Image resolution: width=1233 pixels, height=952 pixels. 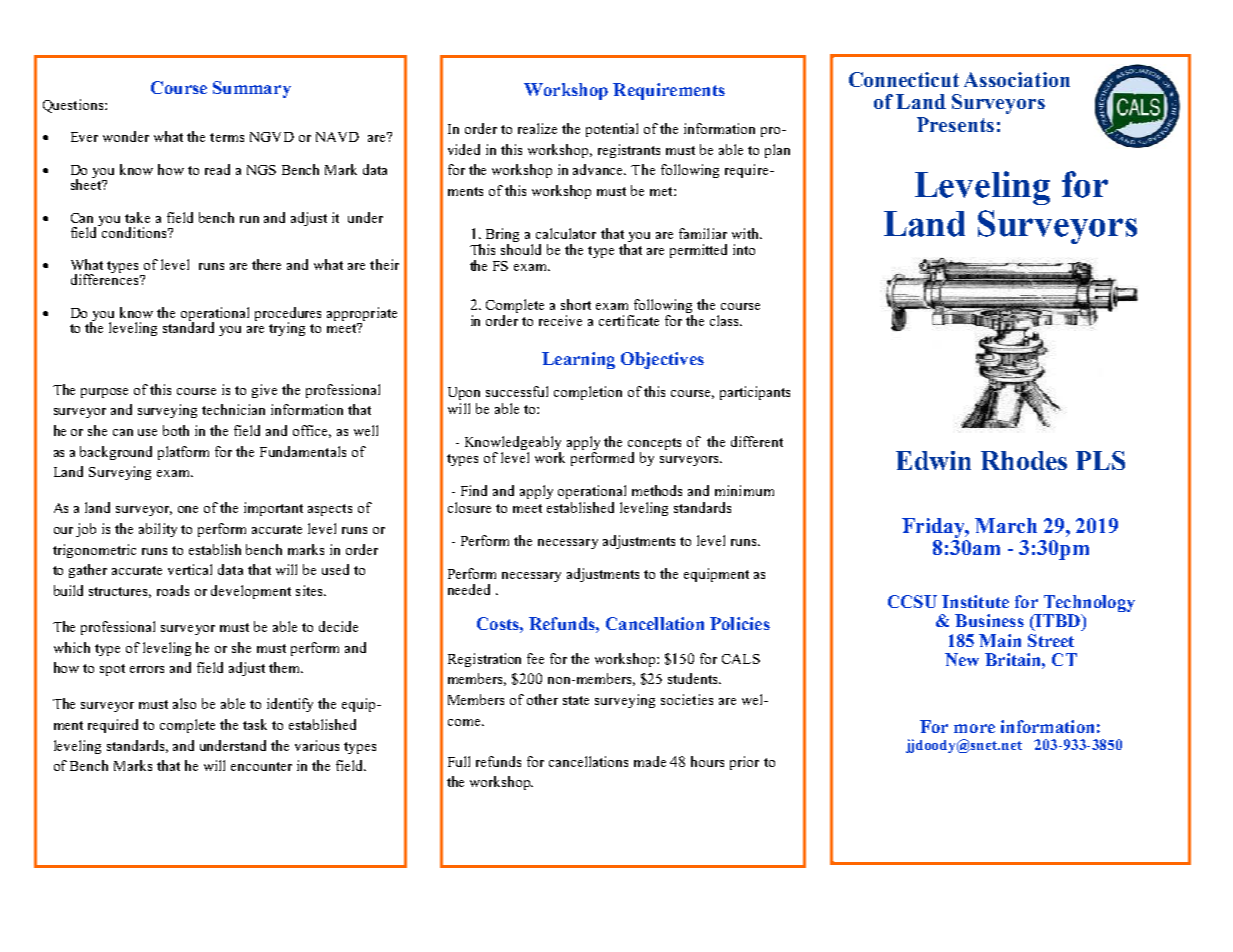 What do you see at coordinates (657, 490) in the page?
I see `methods` at bounding box center [657, 490].
